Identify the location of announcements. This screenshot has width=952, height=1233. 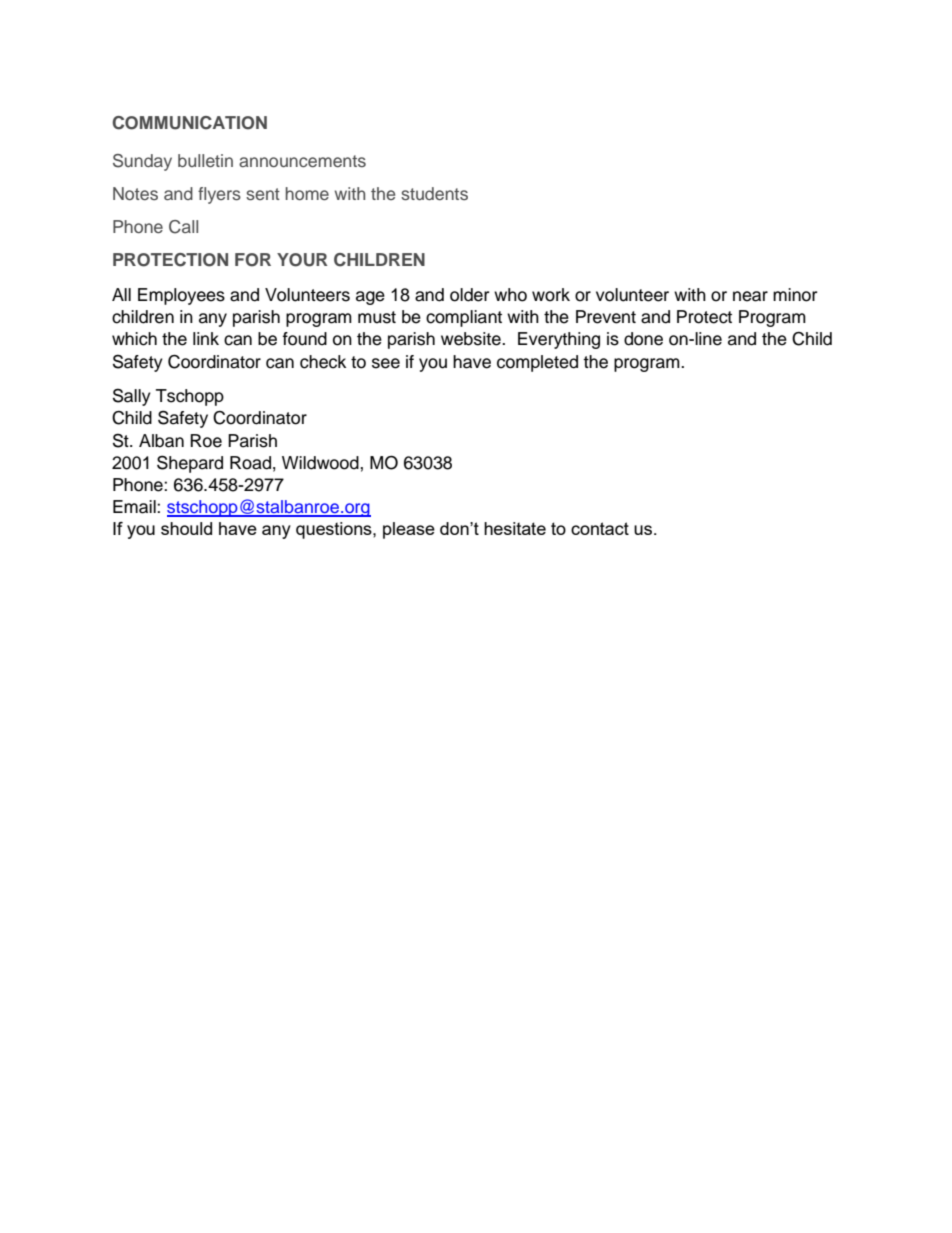
(302, 161).
